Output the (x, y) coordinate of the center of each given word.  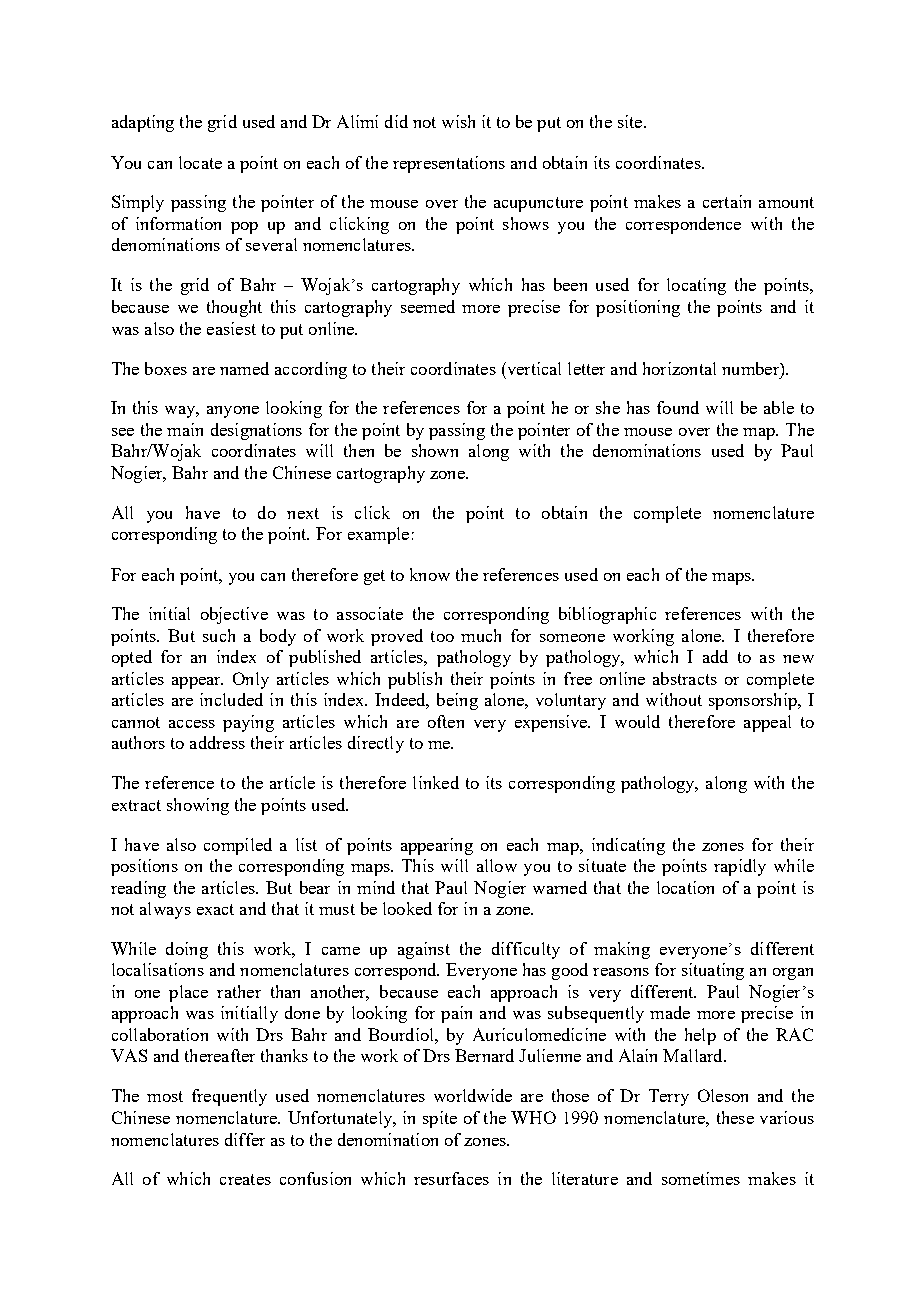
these (735, 1117)
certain (727, 201)
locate (200, 162)
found (678, 407)
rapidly (740, 867)
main (185, 429)
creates (245, 1179)
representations (449, 164)
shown (435, 450)
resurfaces (451, 1178)
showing (198, 806)
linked (436, 782)
